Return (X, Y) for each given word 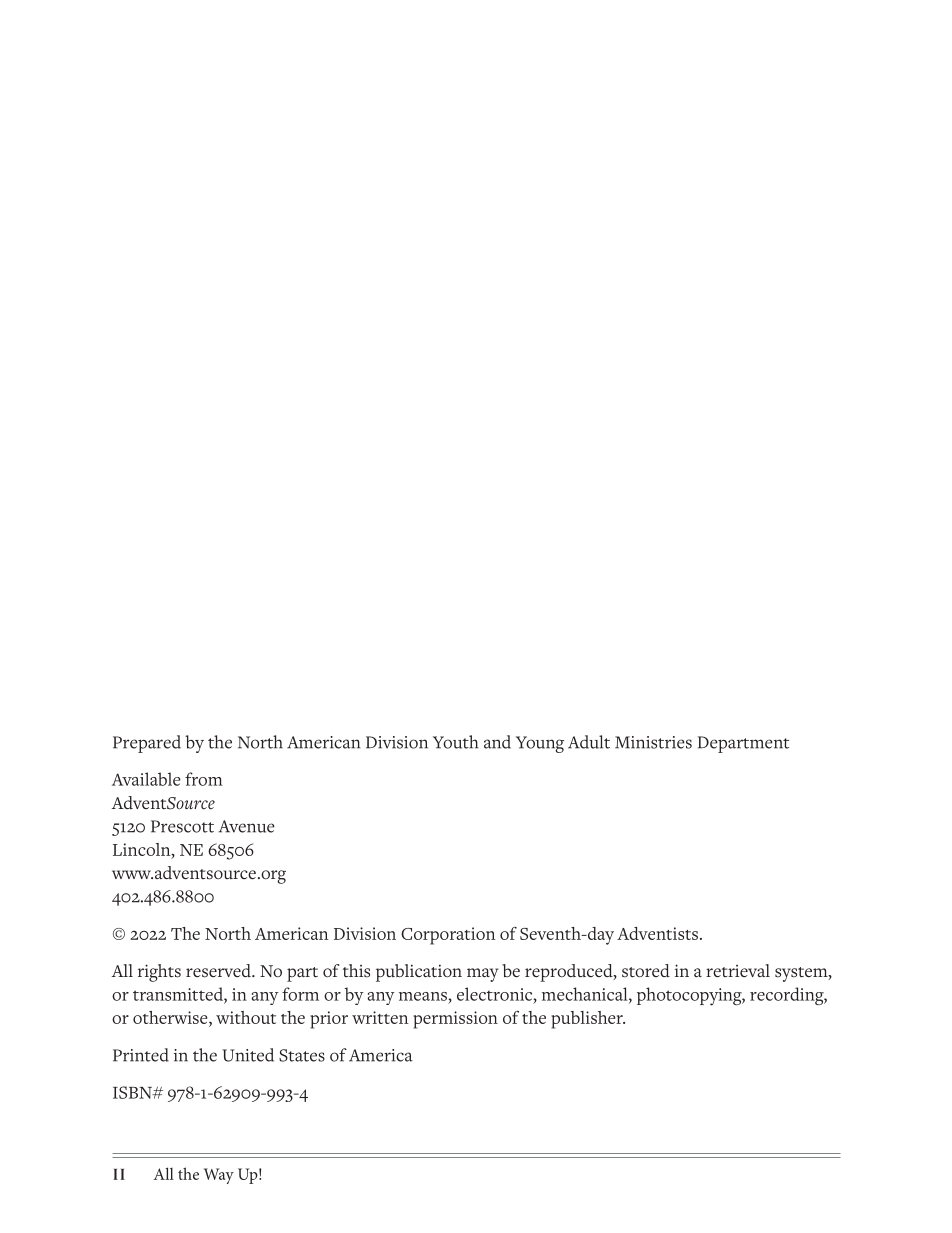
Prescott (182, 826)
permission (455, 1020)
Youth (456, 742)
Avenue (246, 826)
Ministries (653, 742)
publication (419, 973)
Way (219, 1176)
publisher (588, 1020)
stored (646, 971)
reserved (219, 971)
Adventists (659, 933)
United (248, 1055)
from (204, 779)
